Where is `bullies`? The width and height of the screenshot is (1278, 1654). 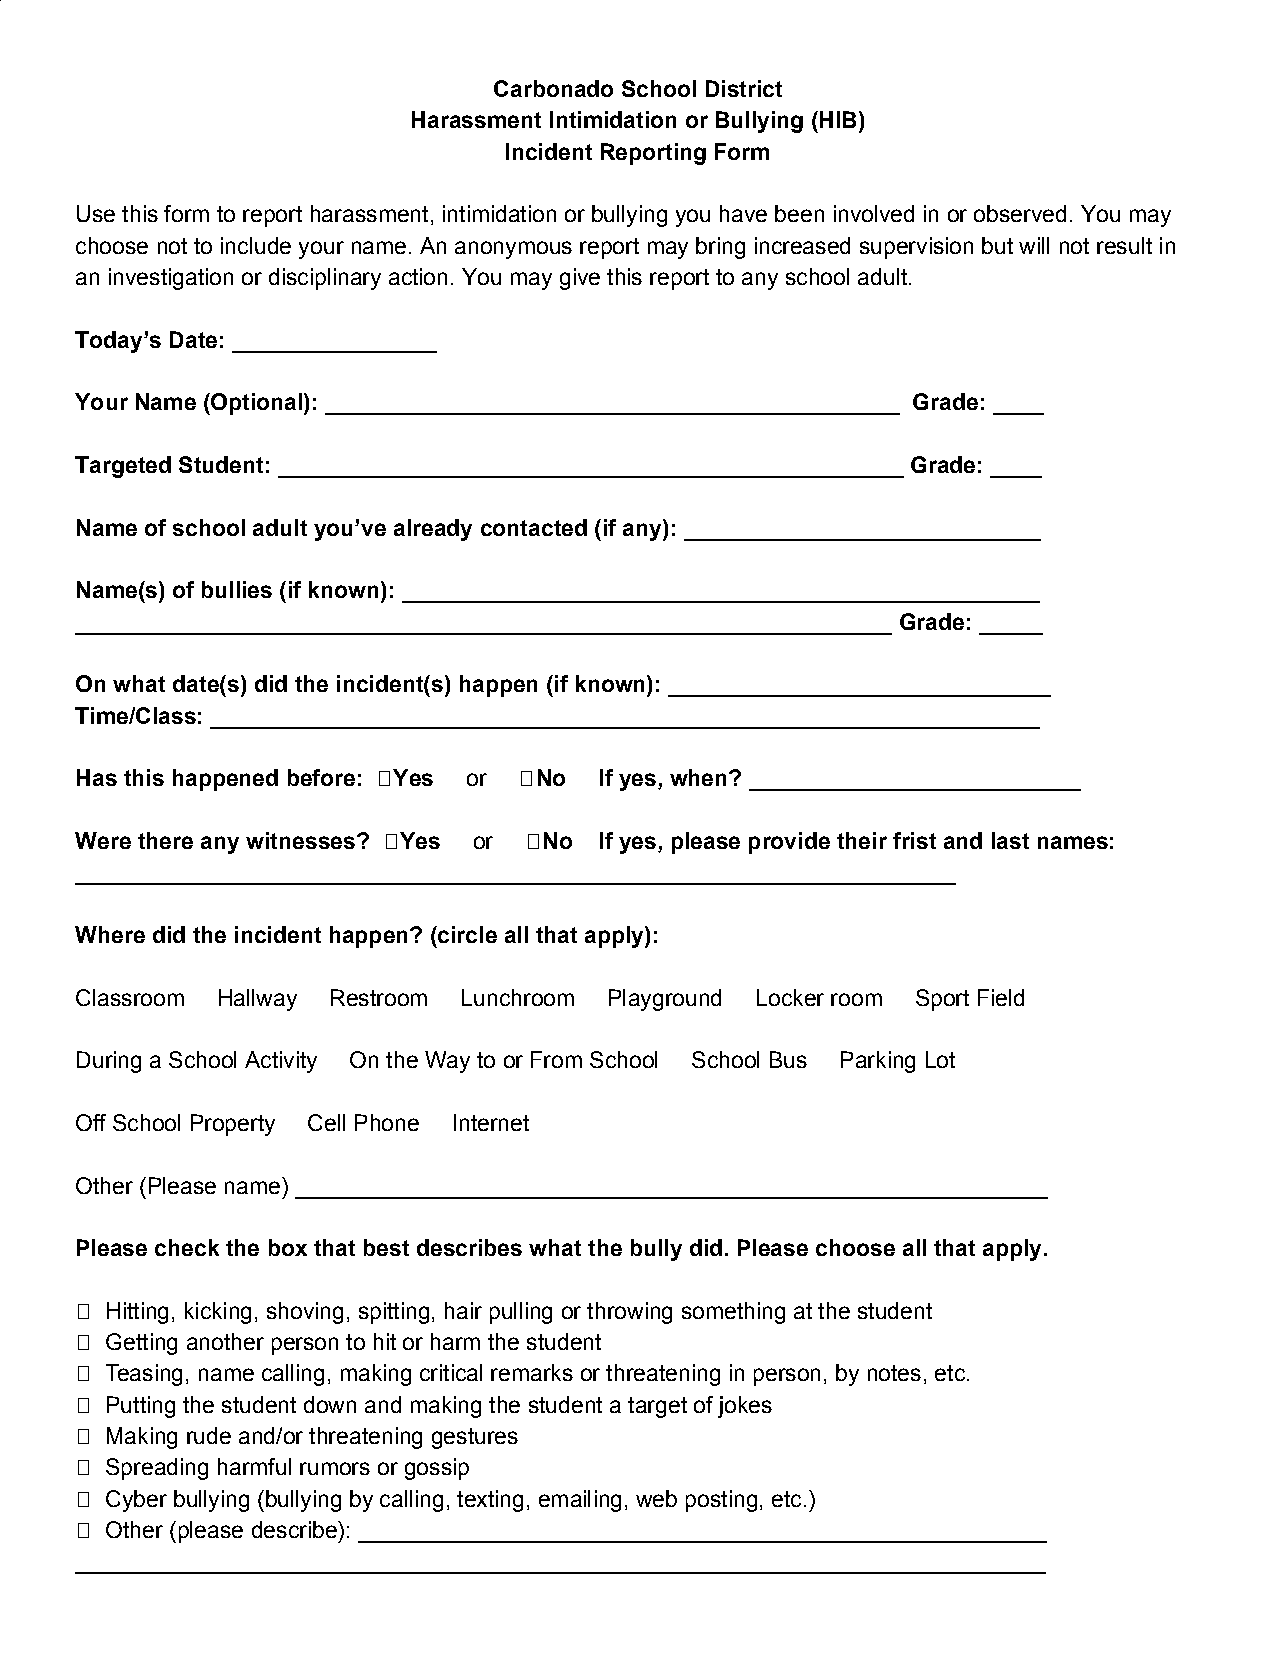 bullies is located at coordinates (237, 589).
